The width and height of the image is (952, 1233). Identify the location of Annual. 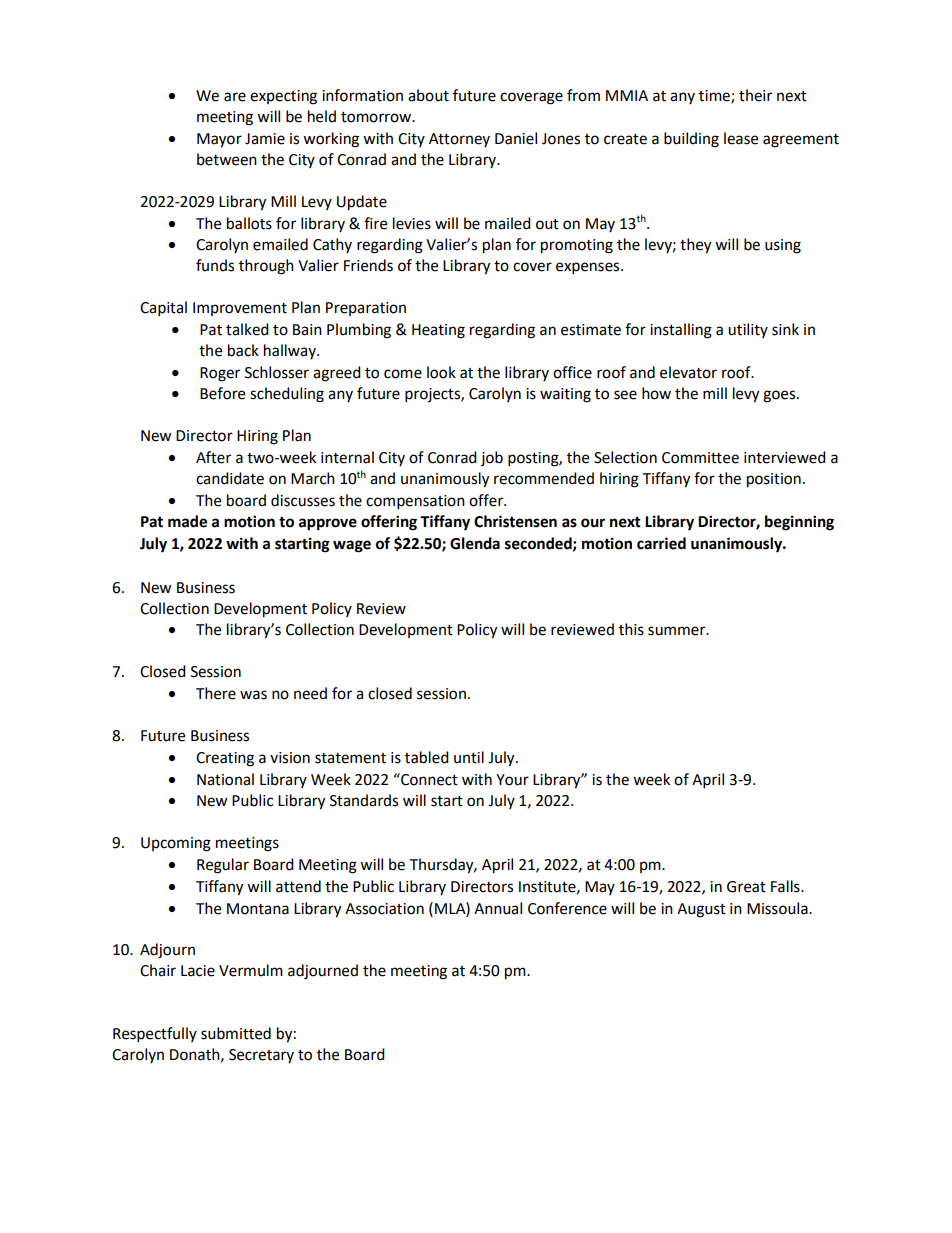
(498, 908).
